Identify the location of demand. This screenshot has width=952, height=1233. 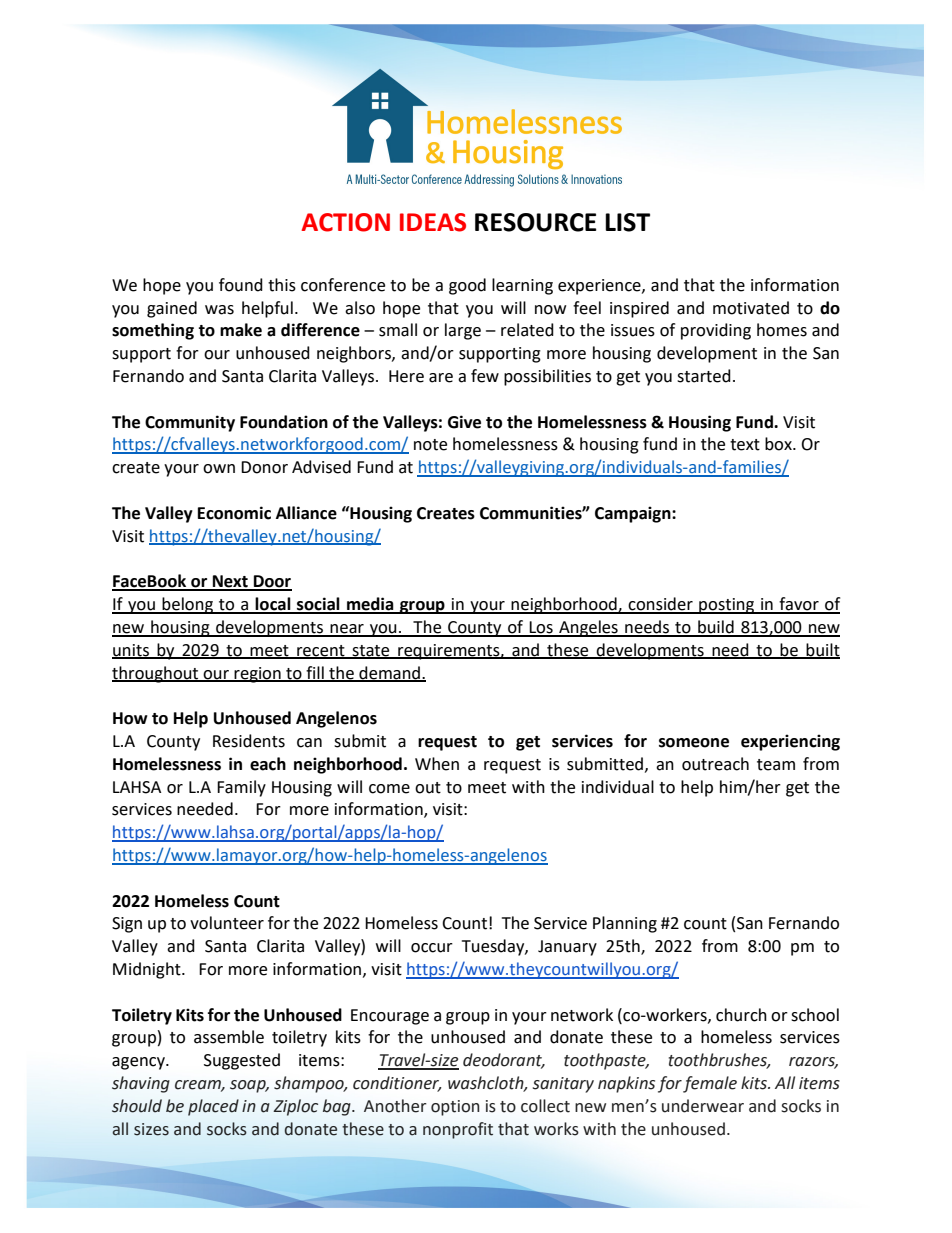
(389, 673).
